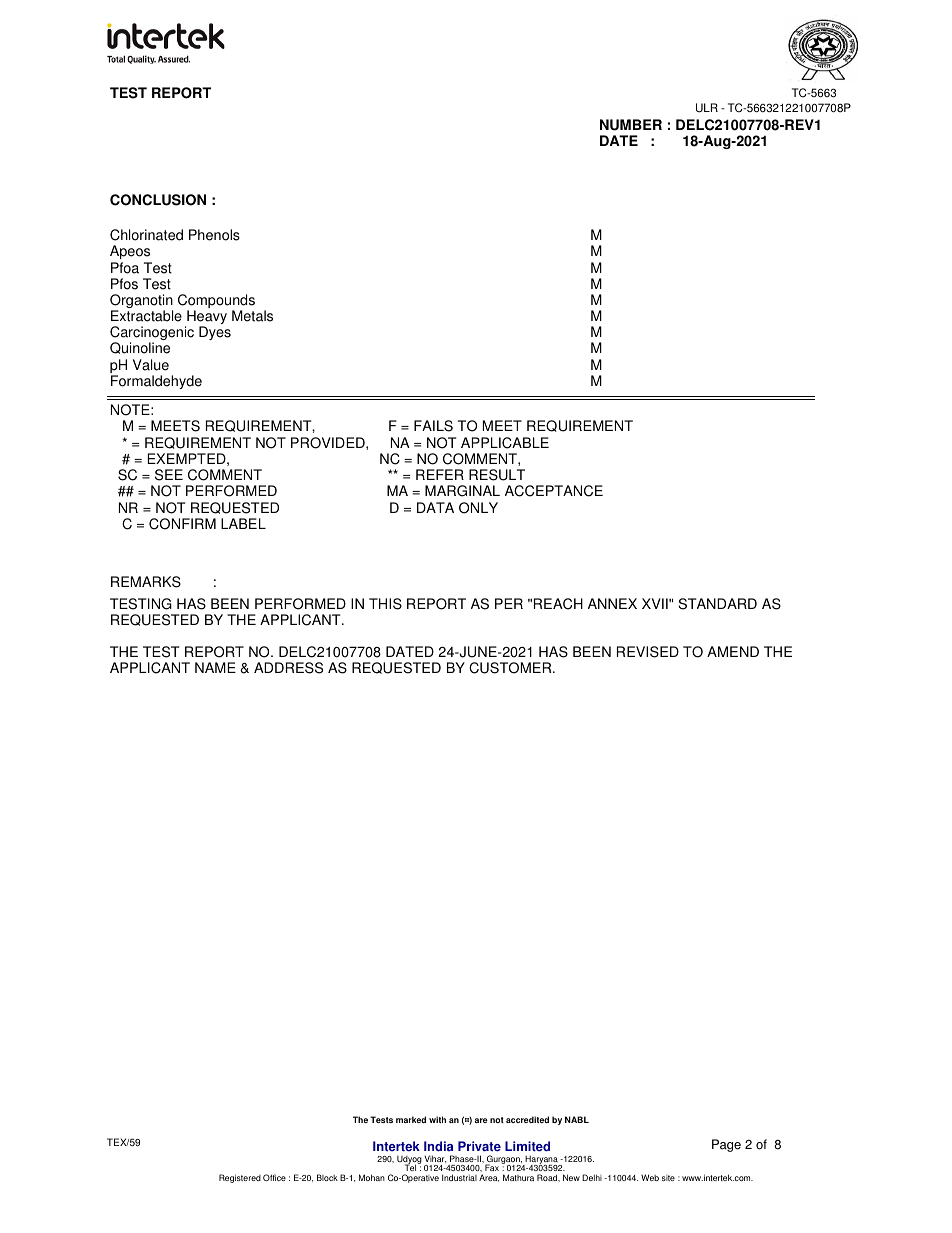 Image resolution: width=952 pixels, height=1233 pixels. Describe the element at coordinates (554, 491) in the screenshot. I see `ACCEPTANCE` at that location.
